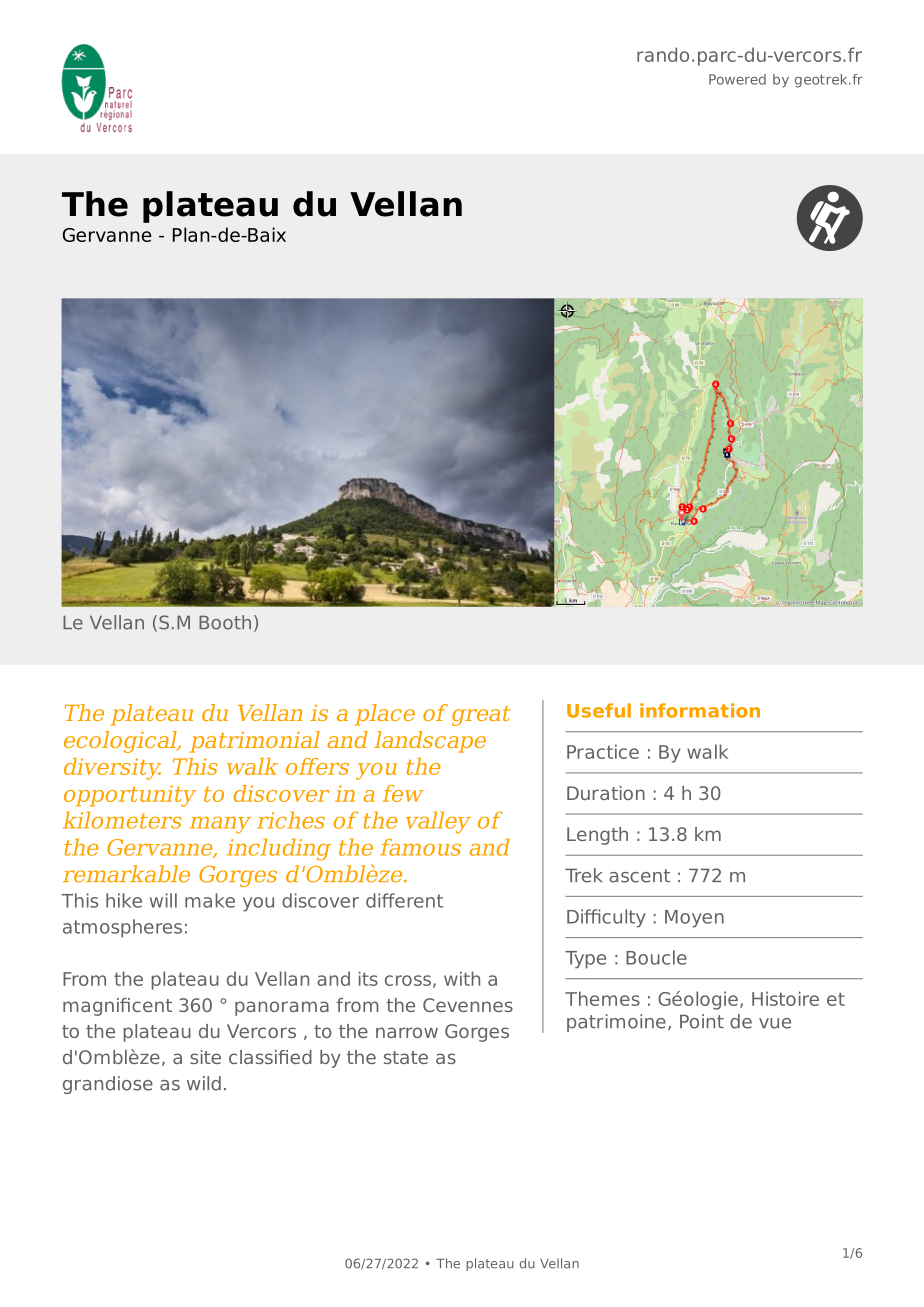  I want to click on Duration, so click(606, 793).
